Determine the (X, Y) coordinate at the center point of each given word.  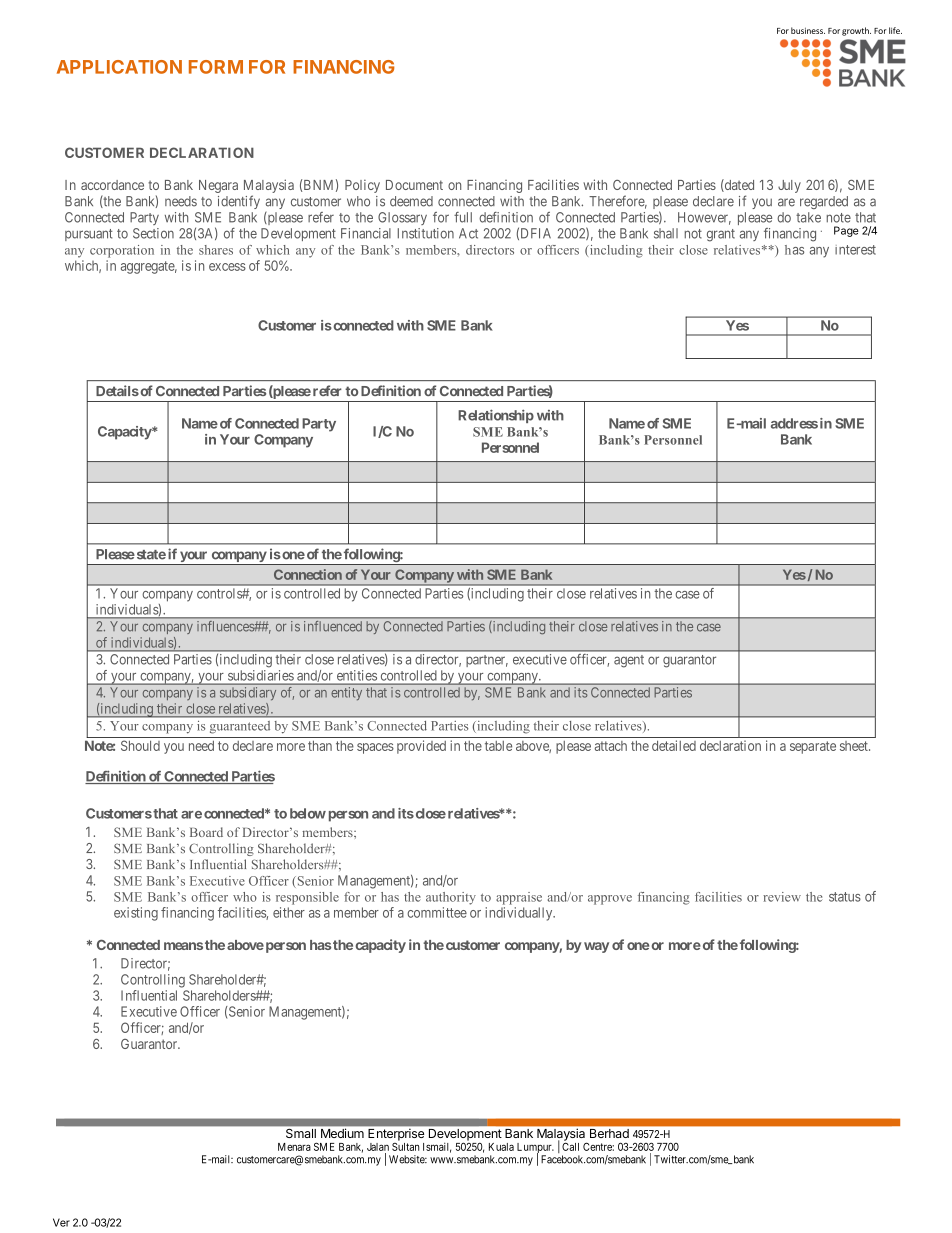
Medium (342, 1133)
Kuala (501, 1147)
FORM (216, 67)
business (808, 30)
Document (414, 185)
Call (570, 1146)
